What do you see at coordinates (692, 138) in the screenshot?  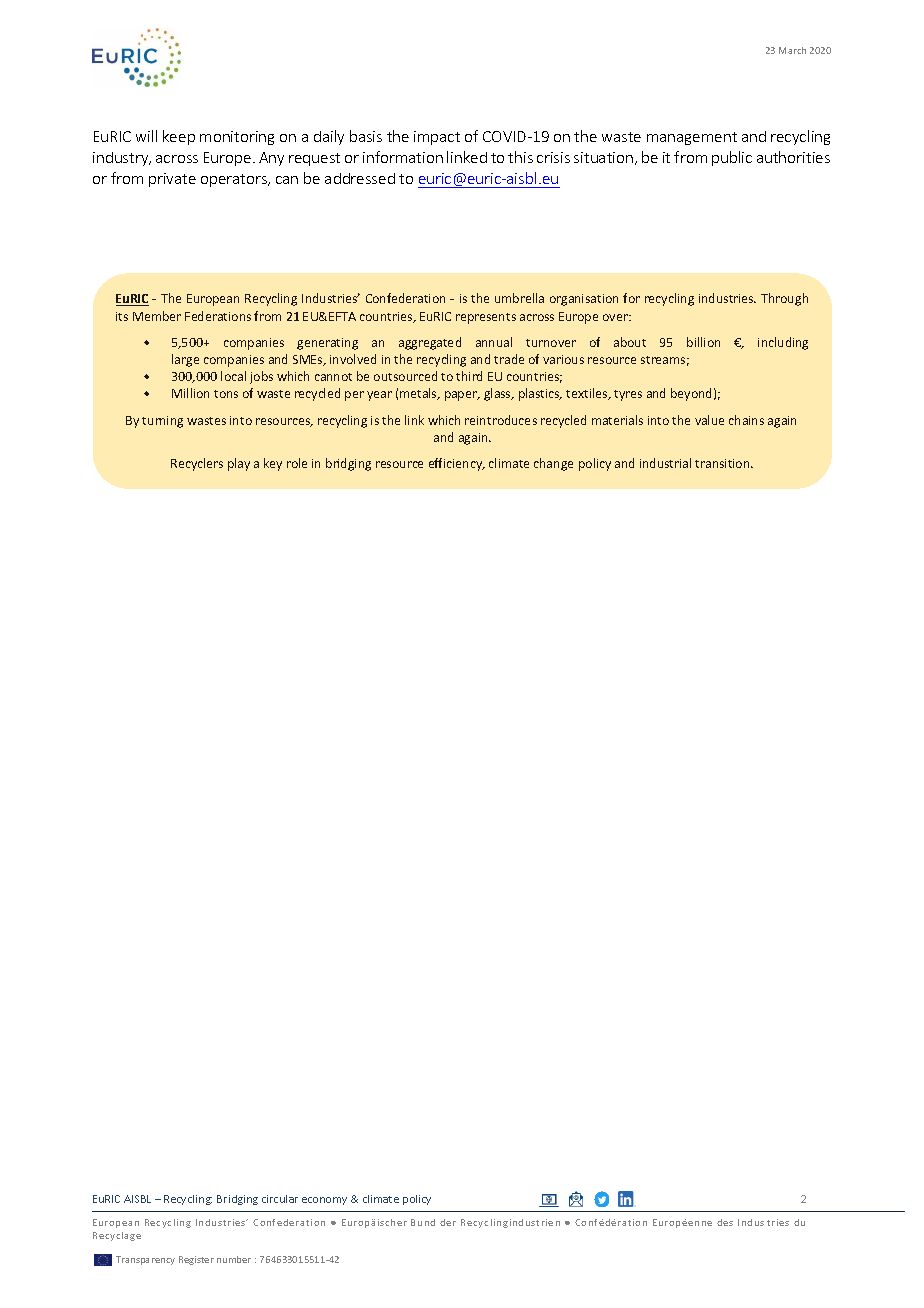 I see `management` at bounding box center [692, 138].
